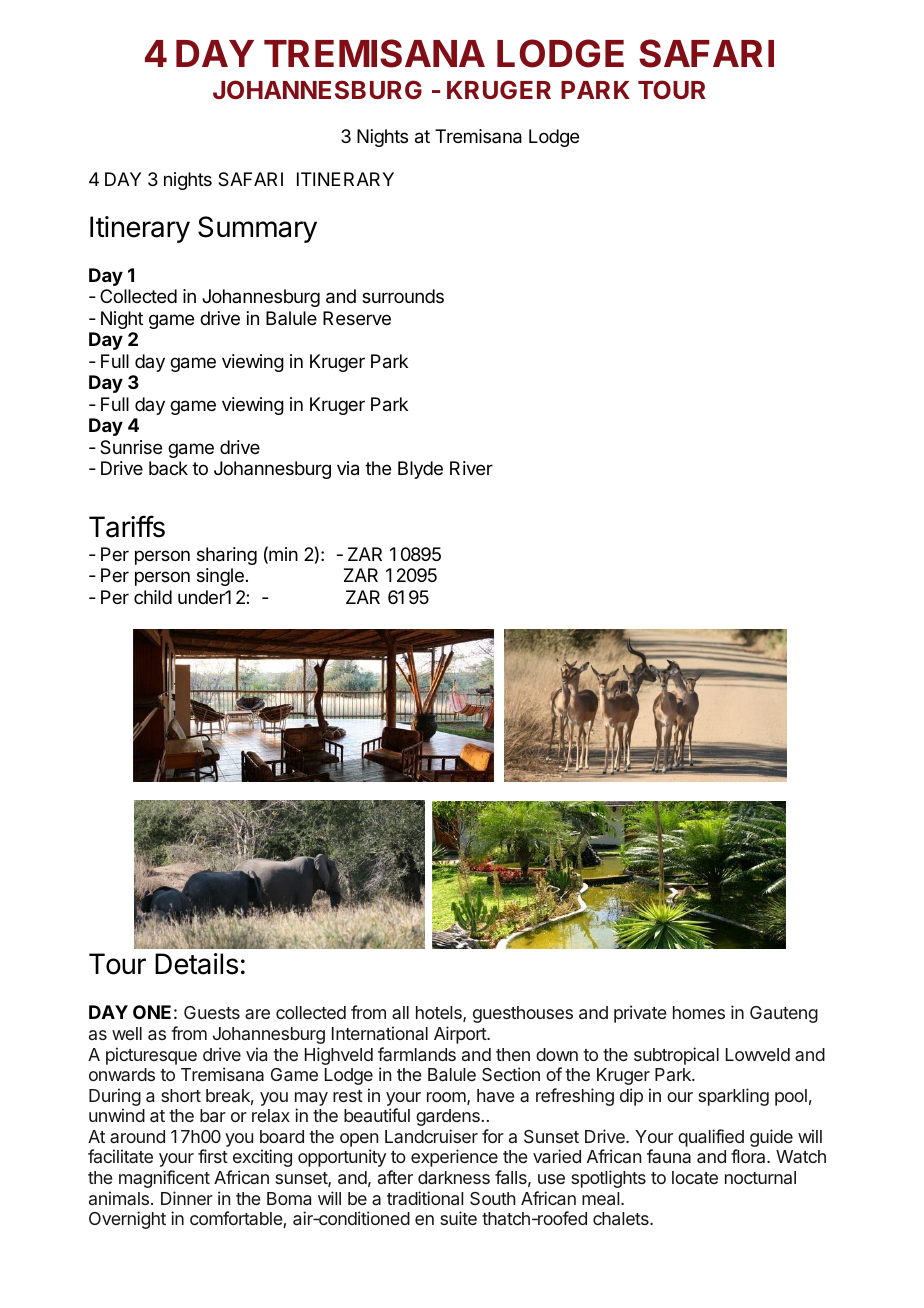  Describe the element at coordinates (257, 229) in the screenshot. I see `Summary` at that location.
